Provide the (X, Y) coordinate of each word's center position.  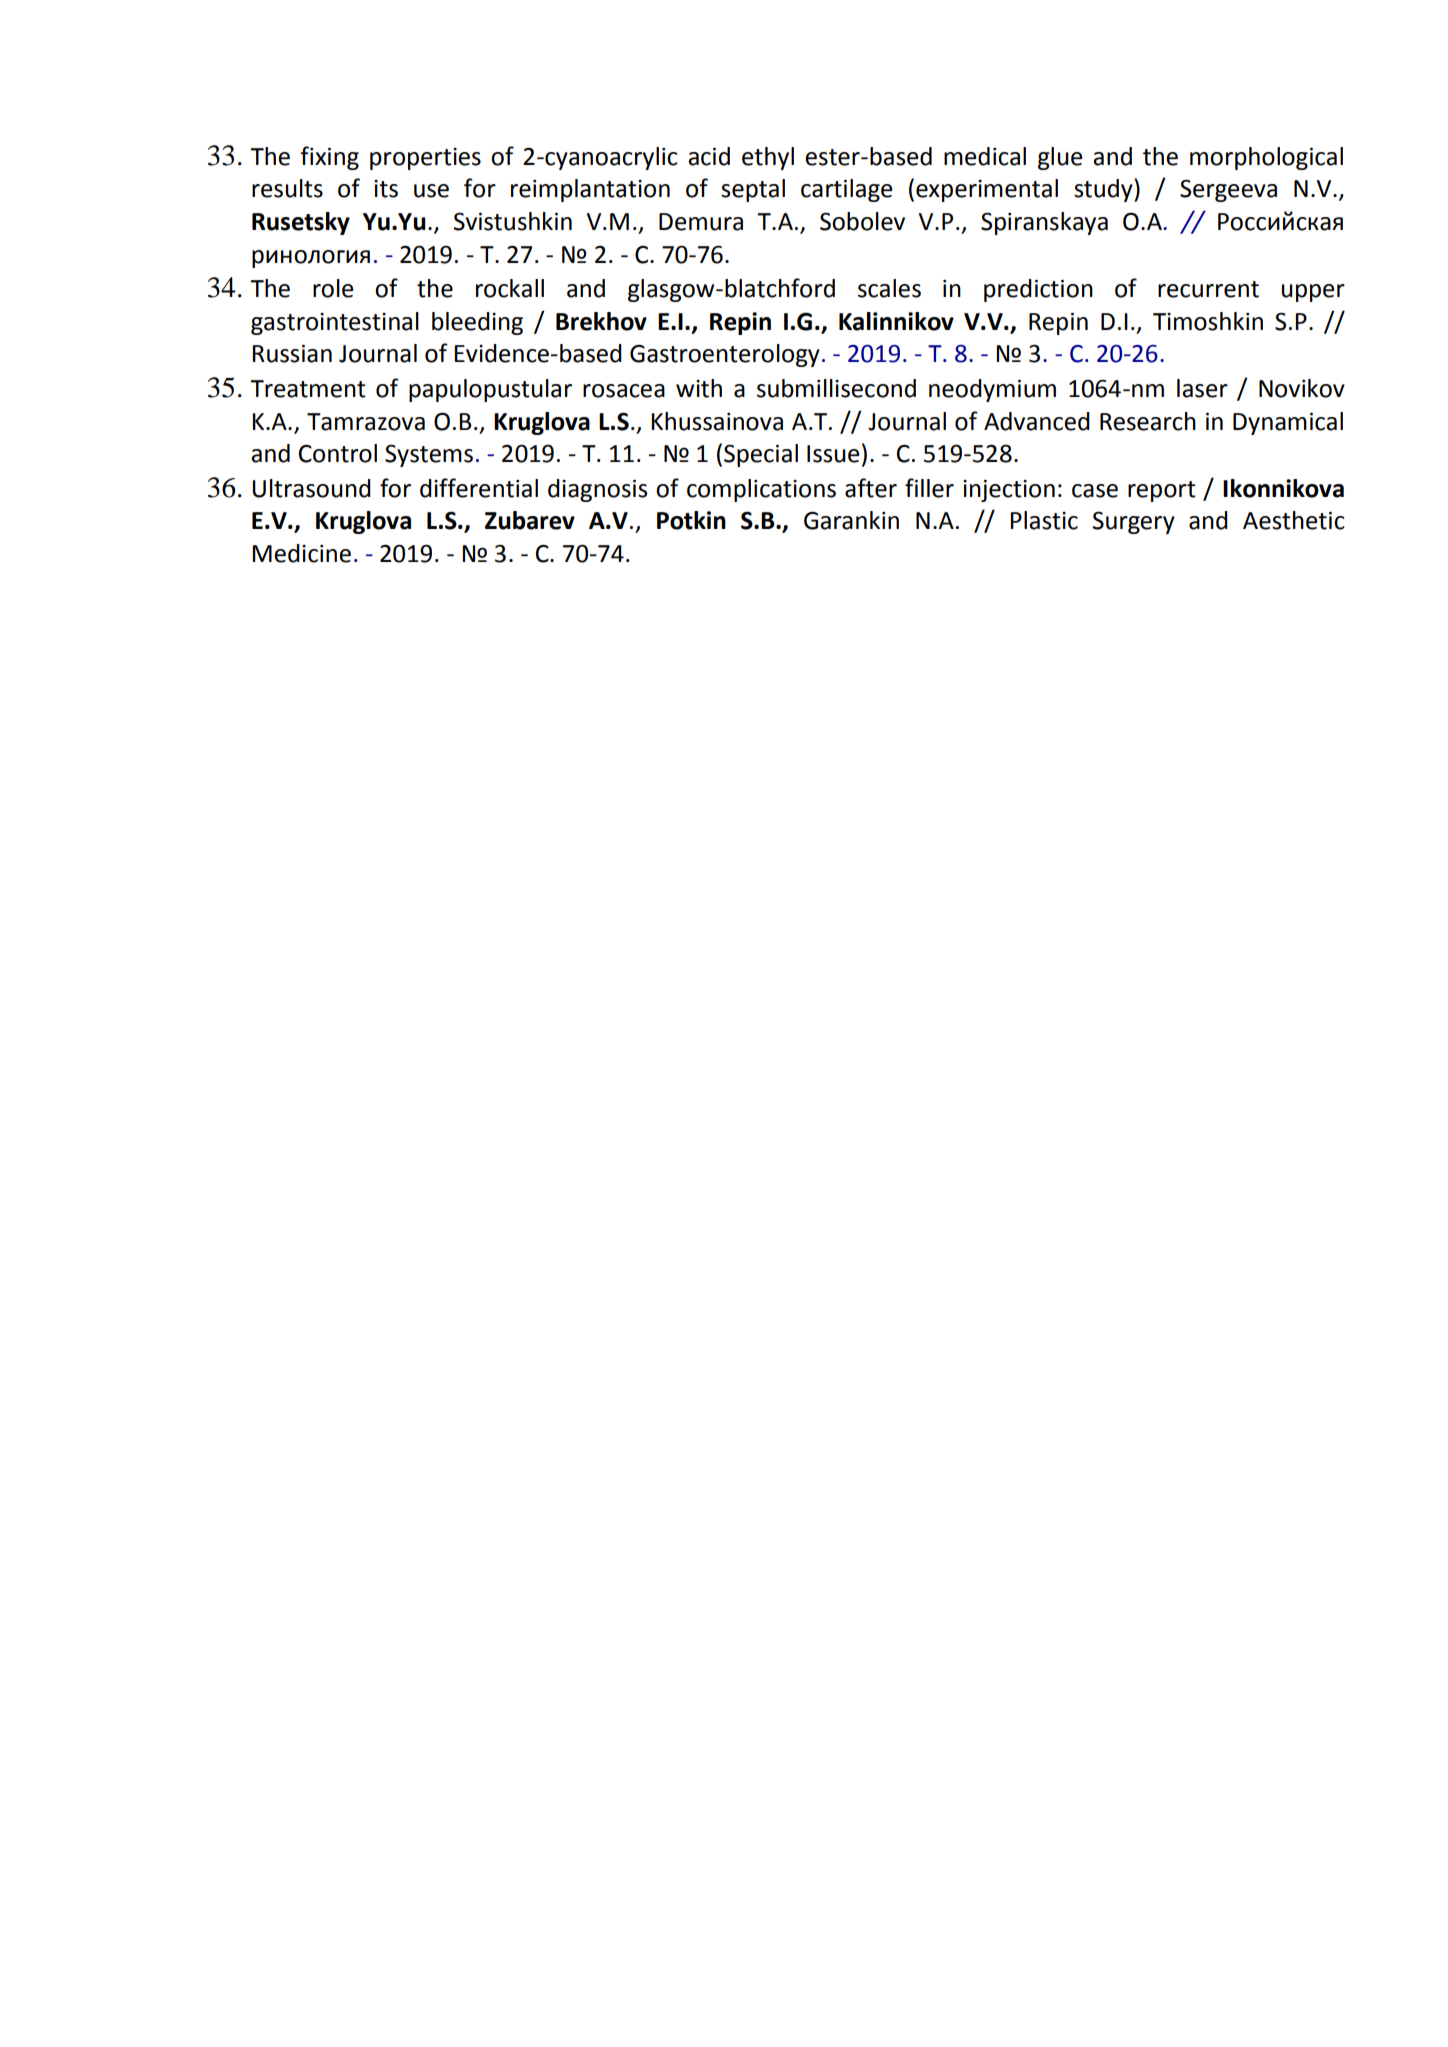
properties (425, 159)
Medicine (301, 553)
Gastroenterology (725, 355)
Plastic (1044, 520)
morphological (1266, 158)
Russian (292, 353)
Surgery (1134, 522)
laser (1202, 388)
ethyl (768, 158)
